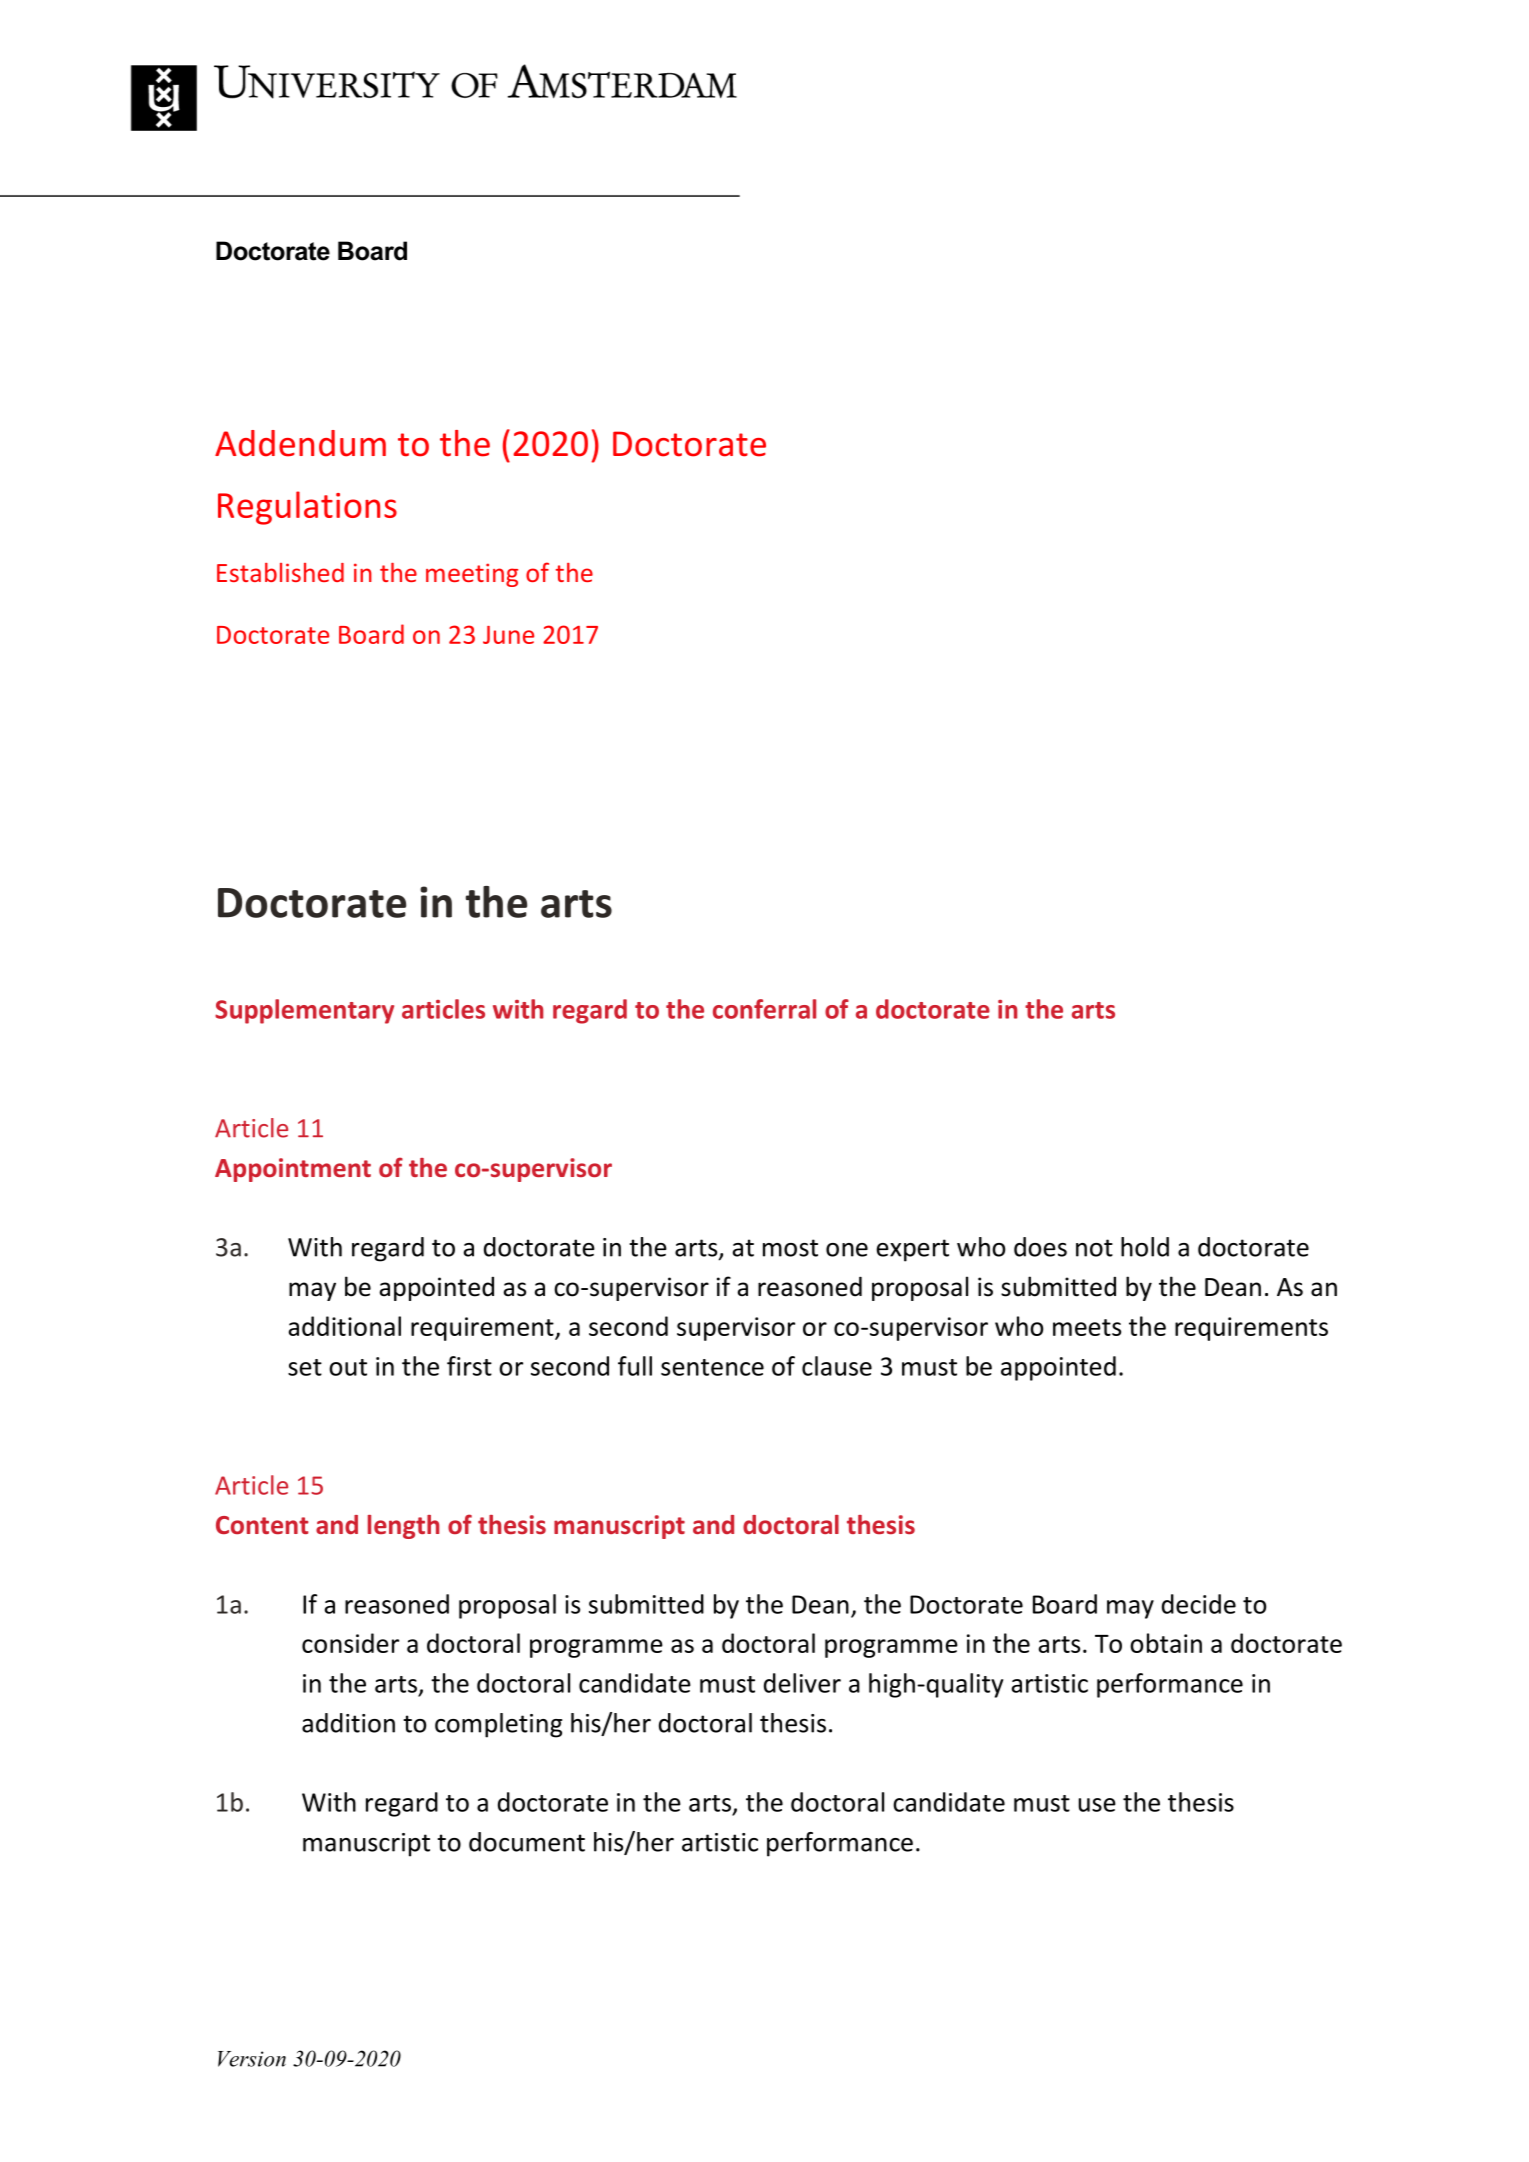  I want to click on June, so click(508, 635).
